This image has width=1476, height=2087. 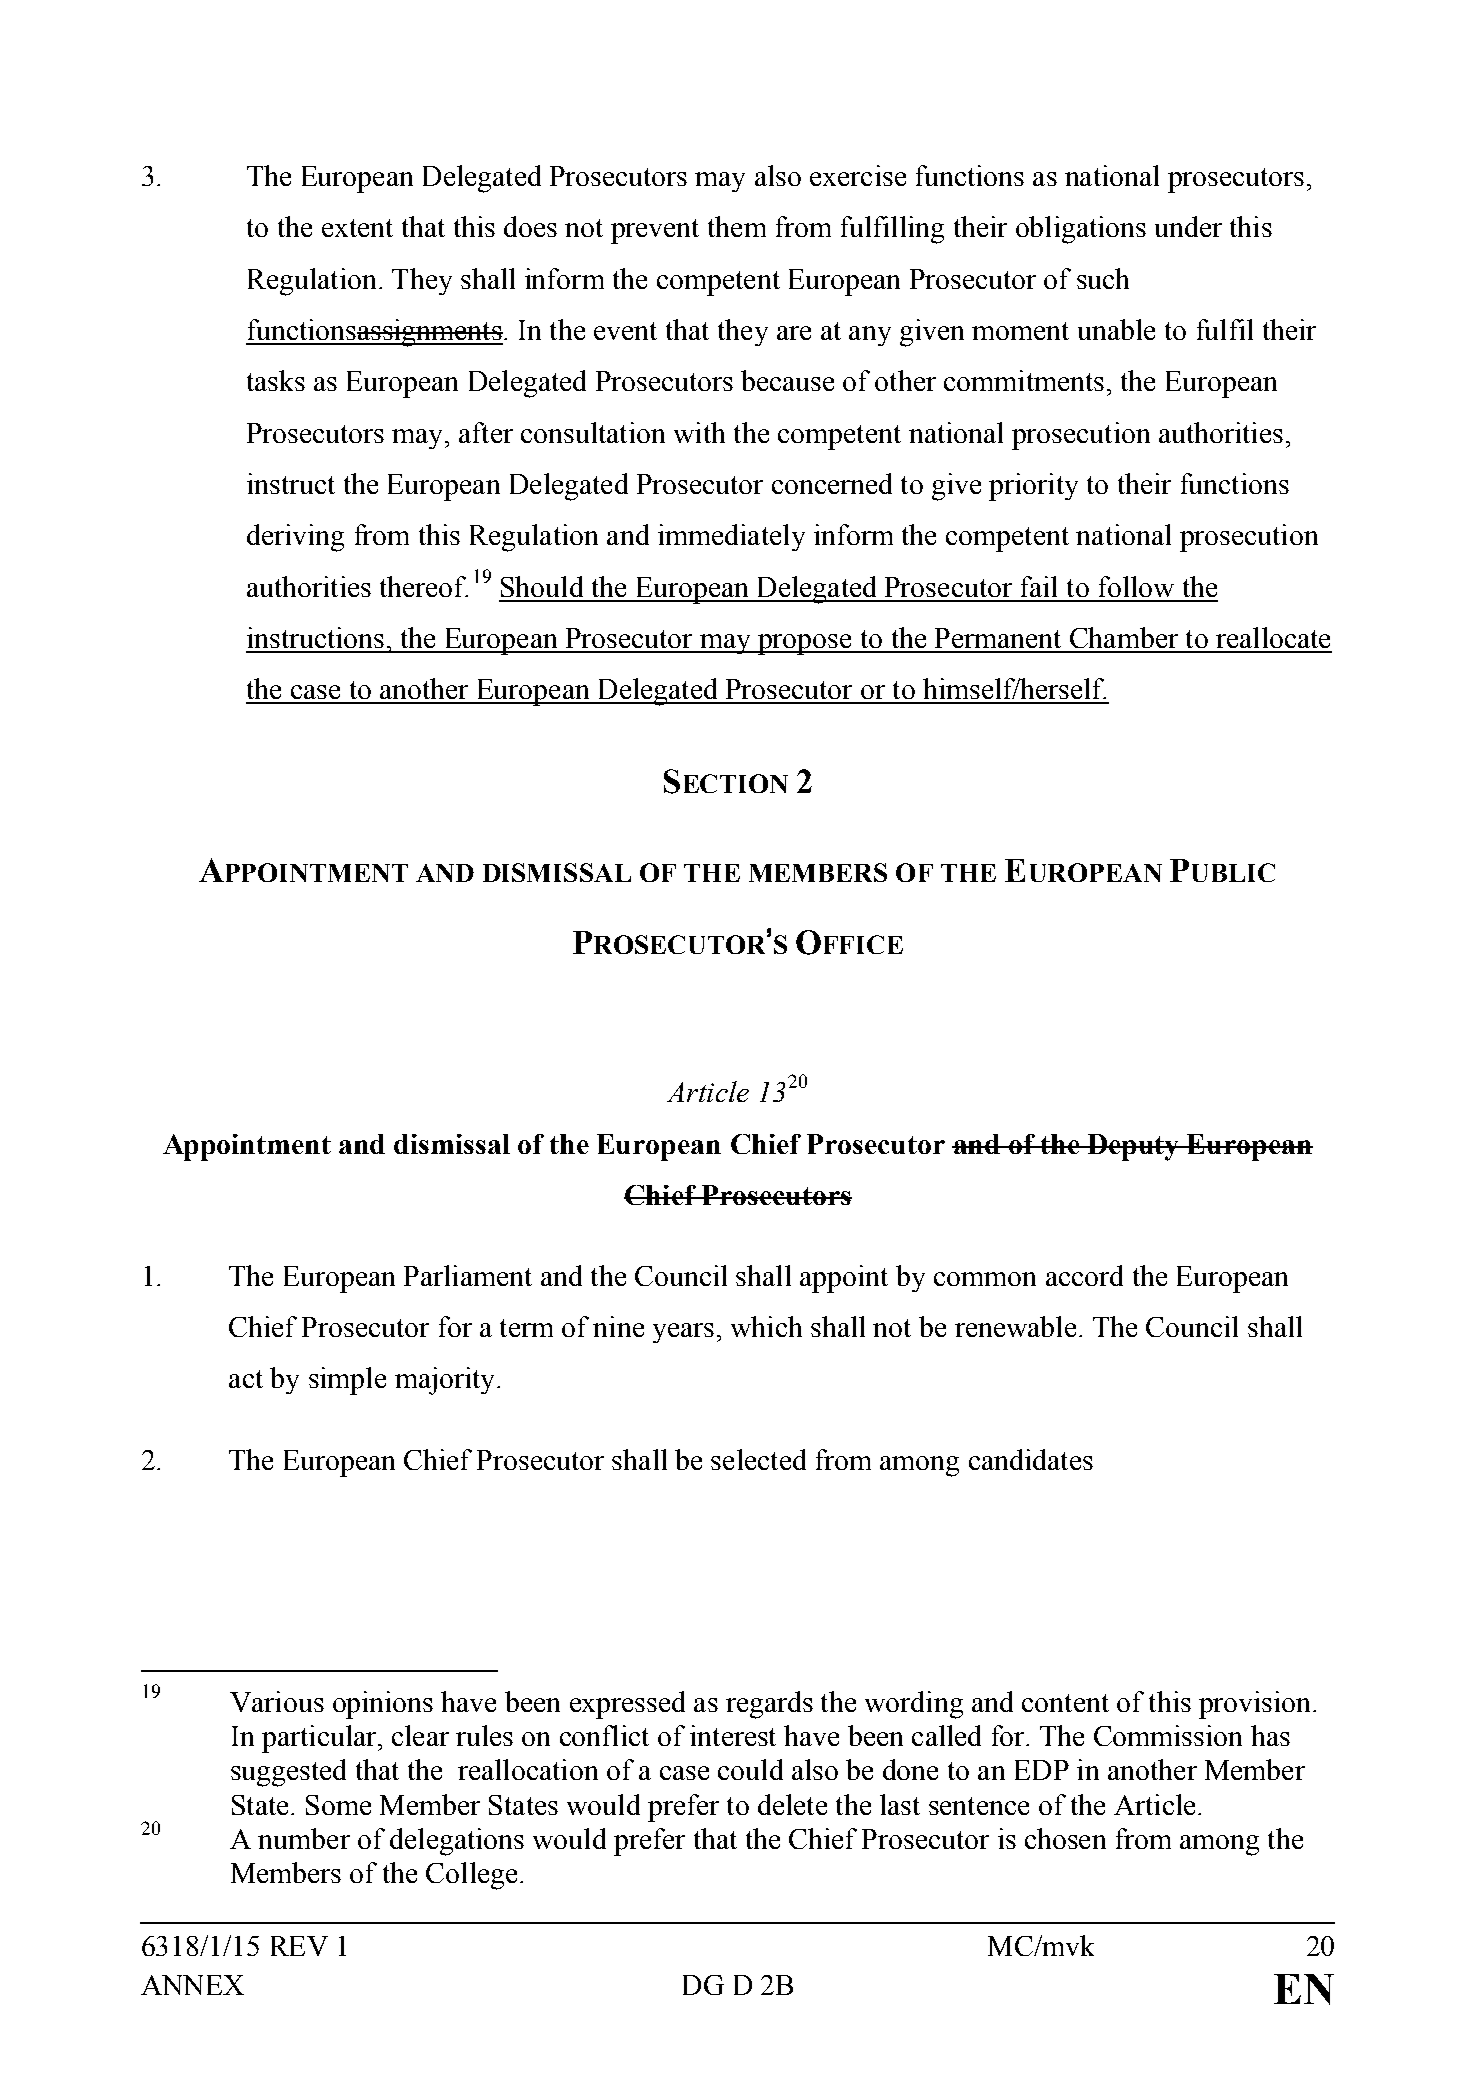 I want to click on under, so click(x=1188, y=226).
